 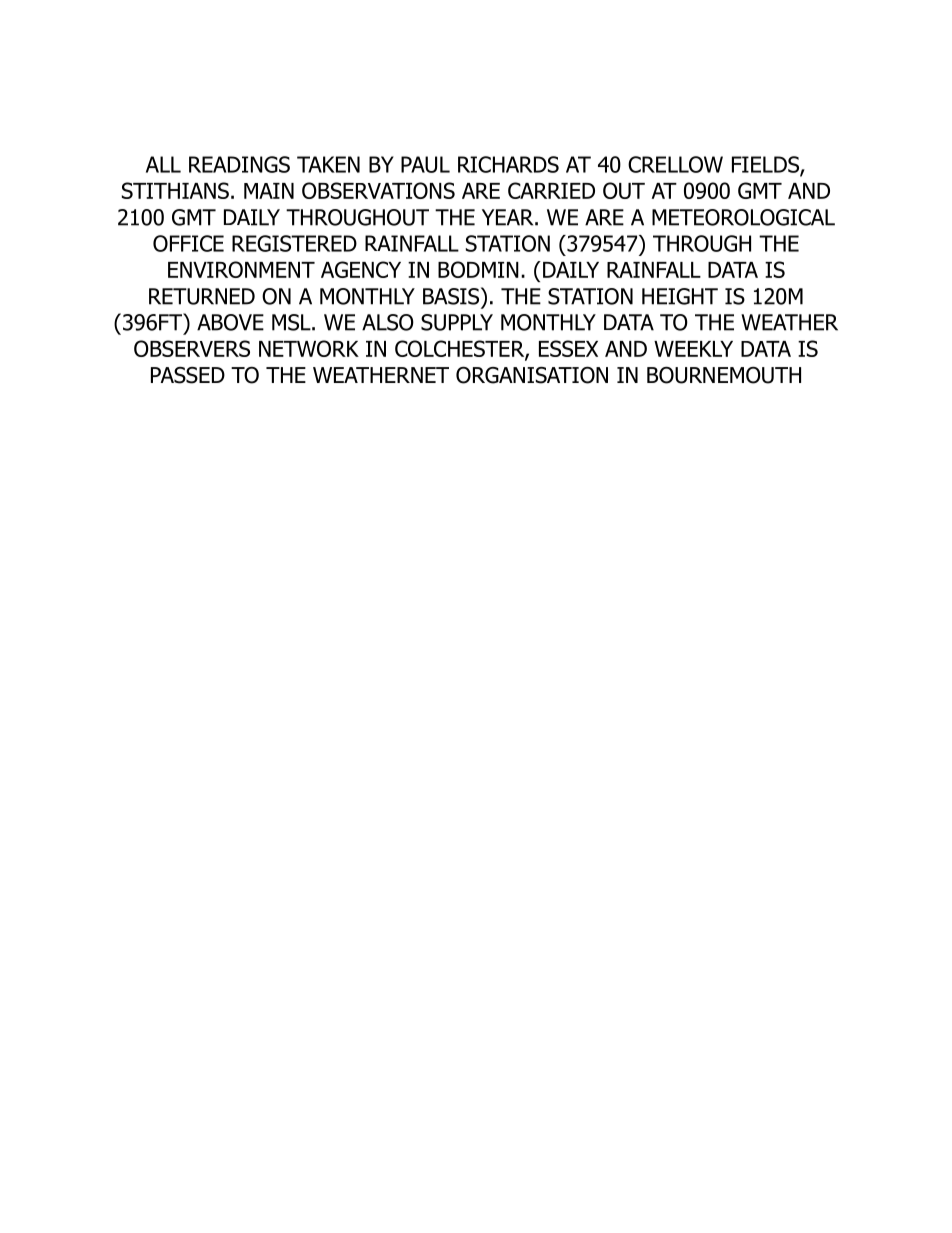 I want to click on REGISTERED, so click(x=294, y=243).
